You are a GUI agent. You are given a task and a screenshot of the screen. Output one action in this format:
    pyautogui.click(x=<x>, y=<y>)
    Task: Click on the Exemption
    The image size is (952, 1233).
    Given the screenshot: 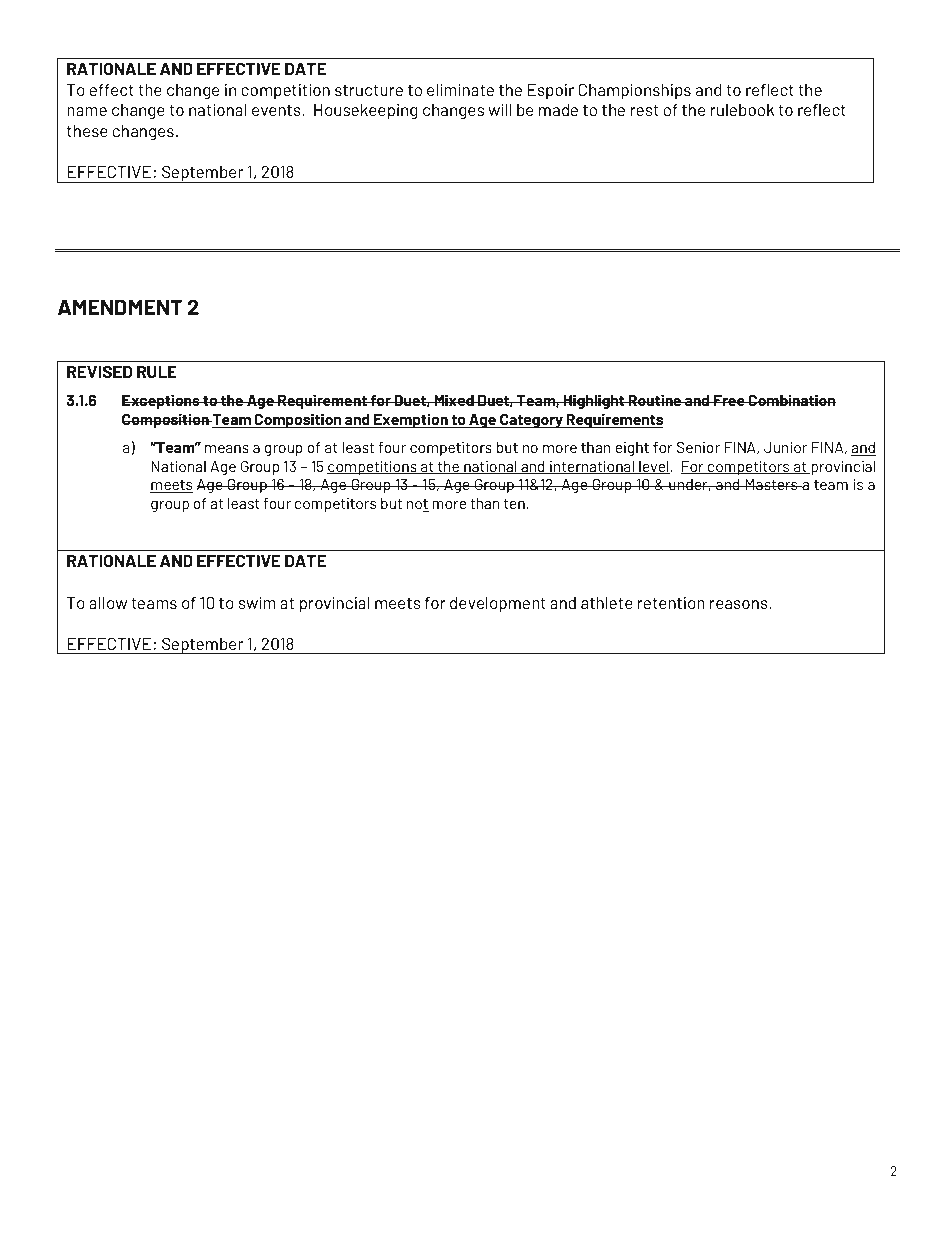 What is the action you would take?
    pyautogui.click(x=411, y=420)
